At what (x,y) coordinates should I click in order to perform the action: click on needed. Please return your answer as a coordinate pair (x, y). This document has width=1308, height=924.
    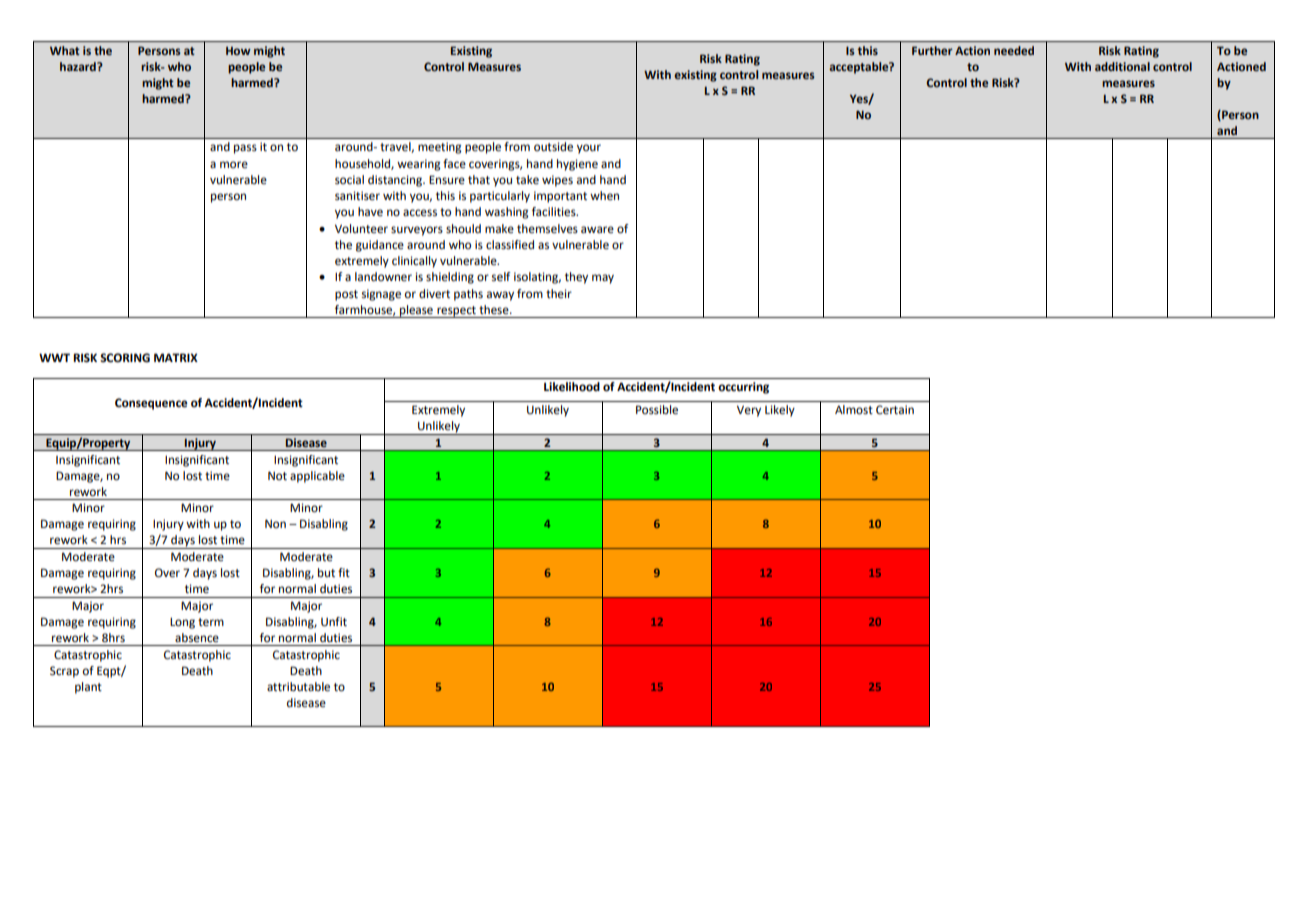
    Looking at the image, I should click on (1014, 50).
